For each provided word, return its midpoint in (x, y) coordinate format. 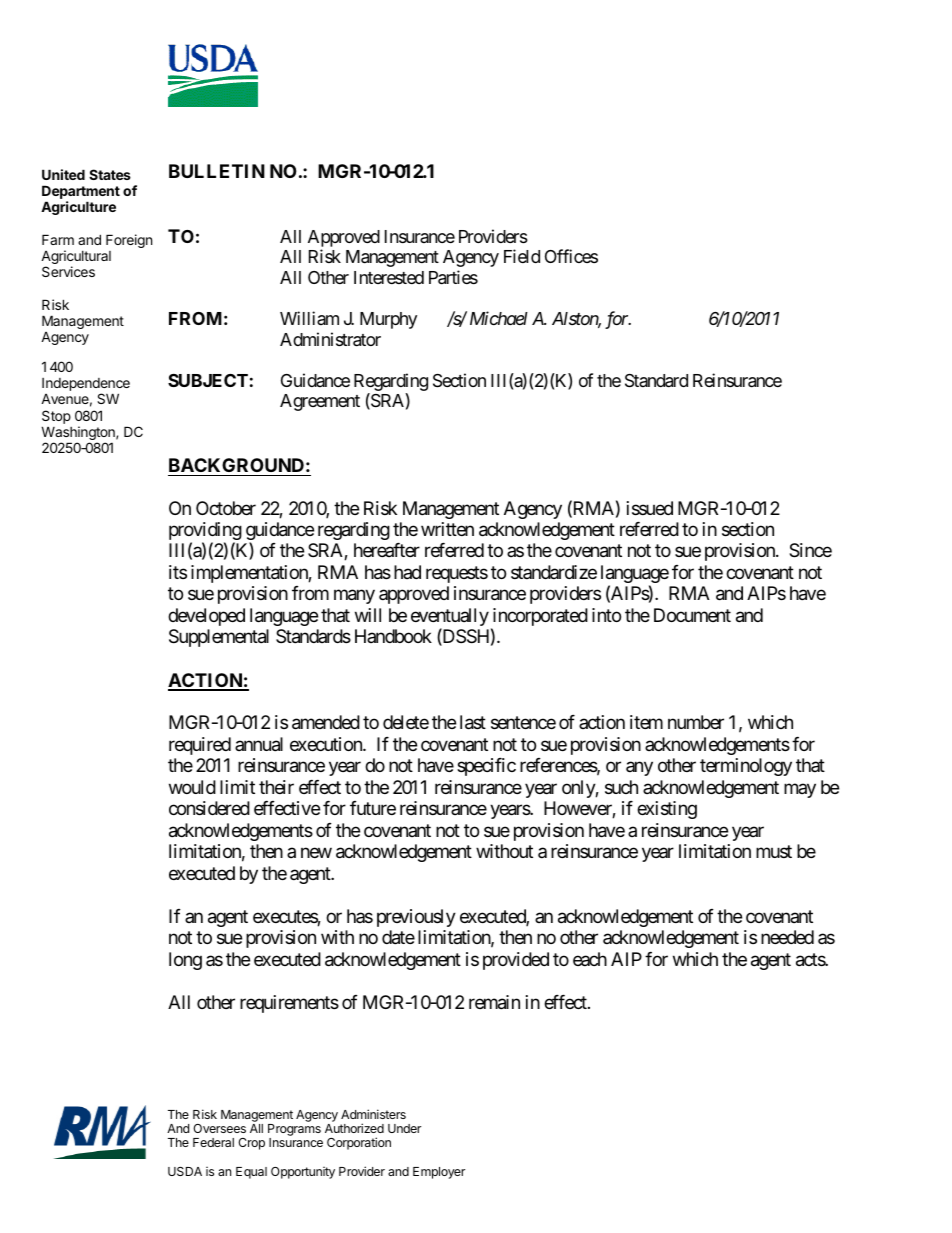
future (373, 808)
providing (205, 532)
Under (404, 1128)
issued (650, 508)
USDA (185, 1171)
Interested (389, 277)
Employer (439, 1173)
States (110, 174)
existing (667, 810)
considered (209, 808)
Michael (499, 318)
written (447, 529)
